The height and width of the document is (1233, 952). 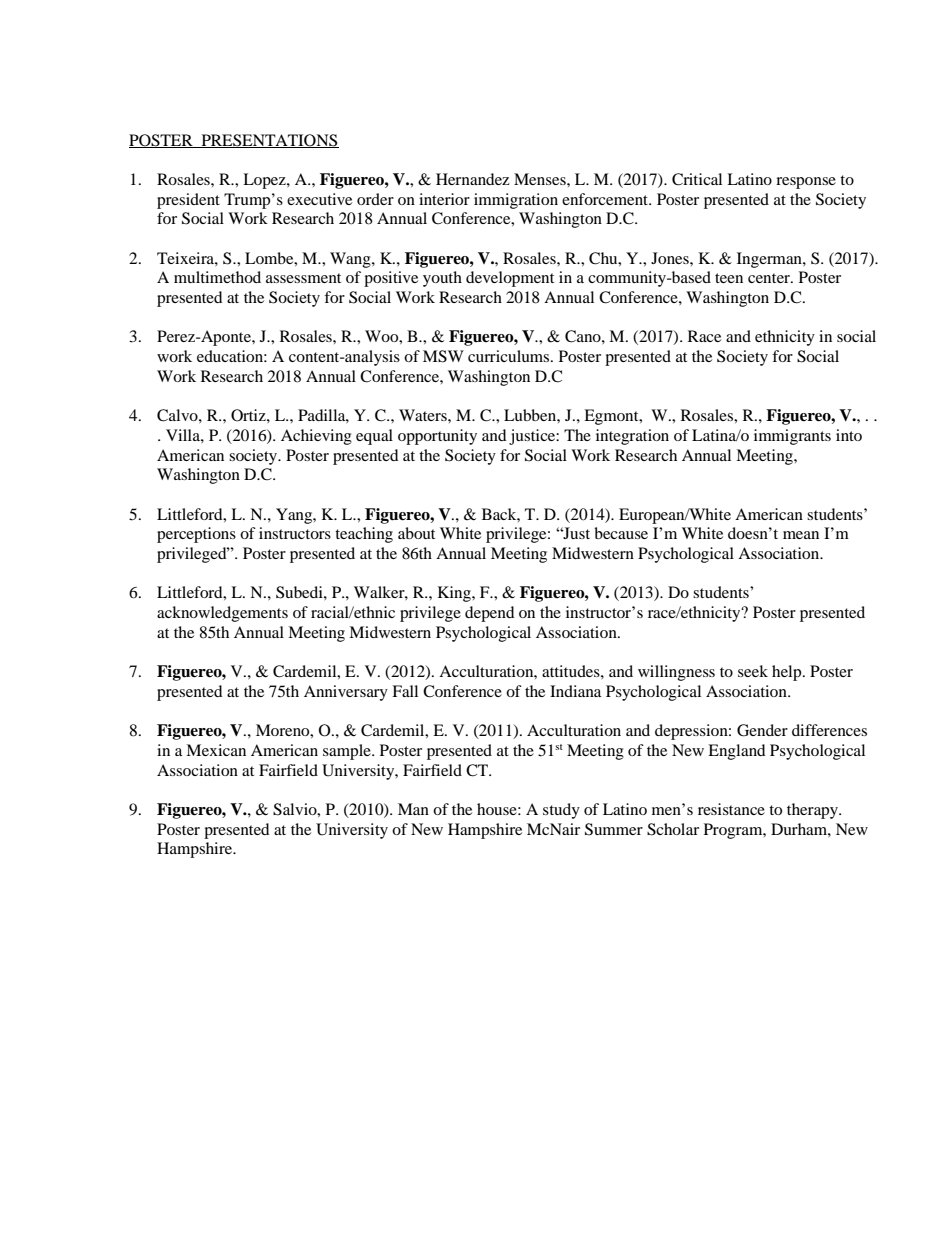 What do you see at coordinates (792, 437) in the document?
I see `immigrants` at bounding box center [792, 437].
